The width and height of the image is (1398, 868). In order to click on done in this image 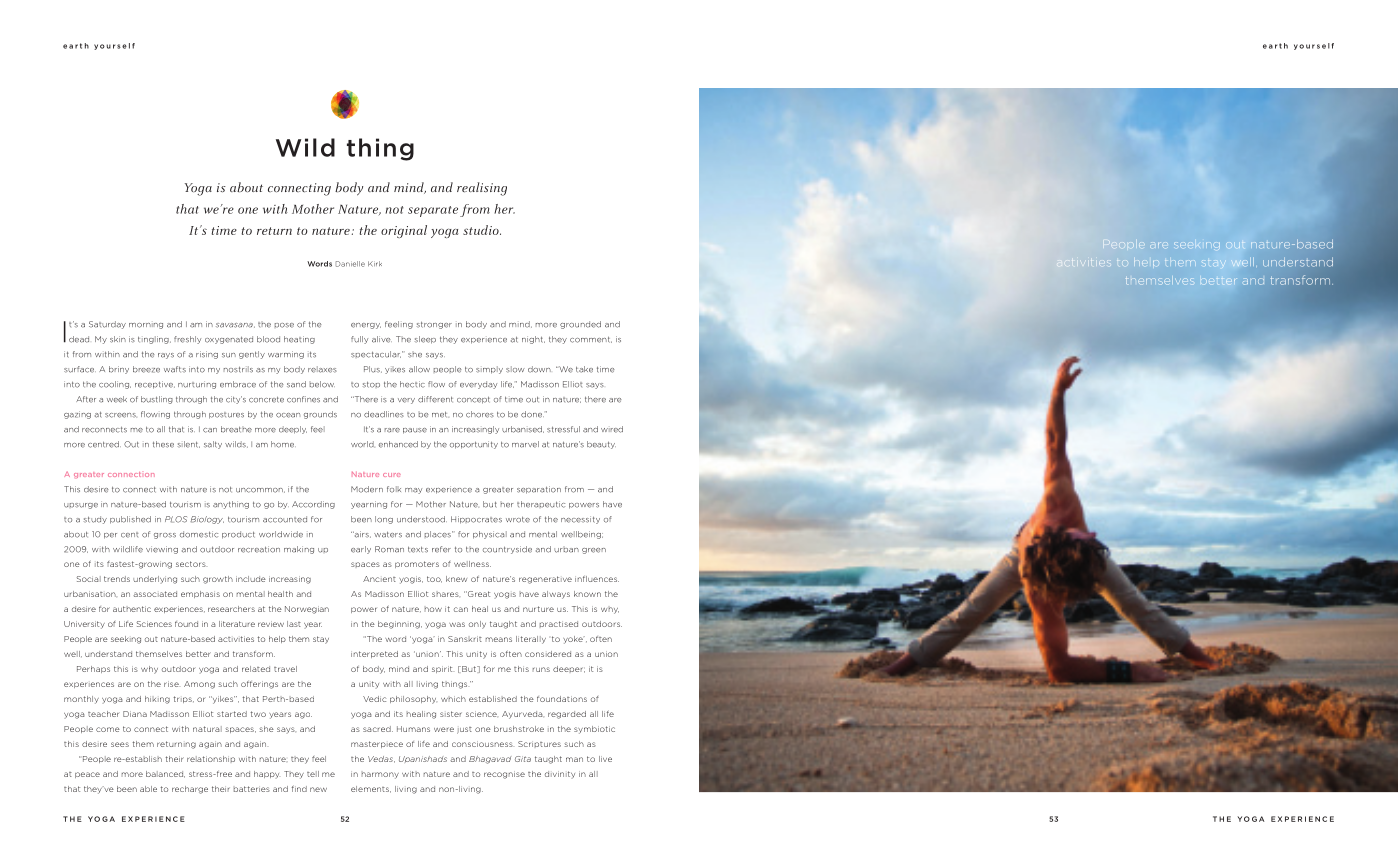, I will do `click(532, 414)`.
